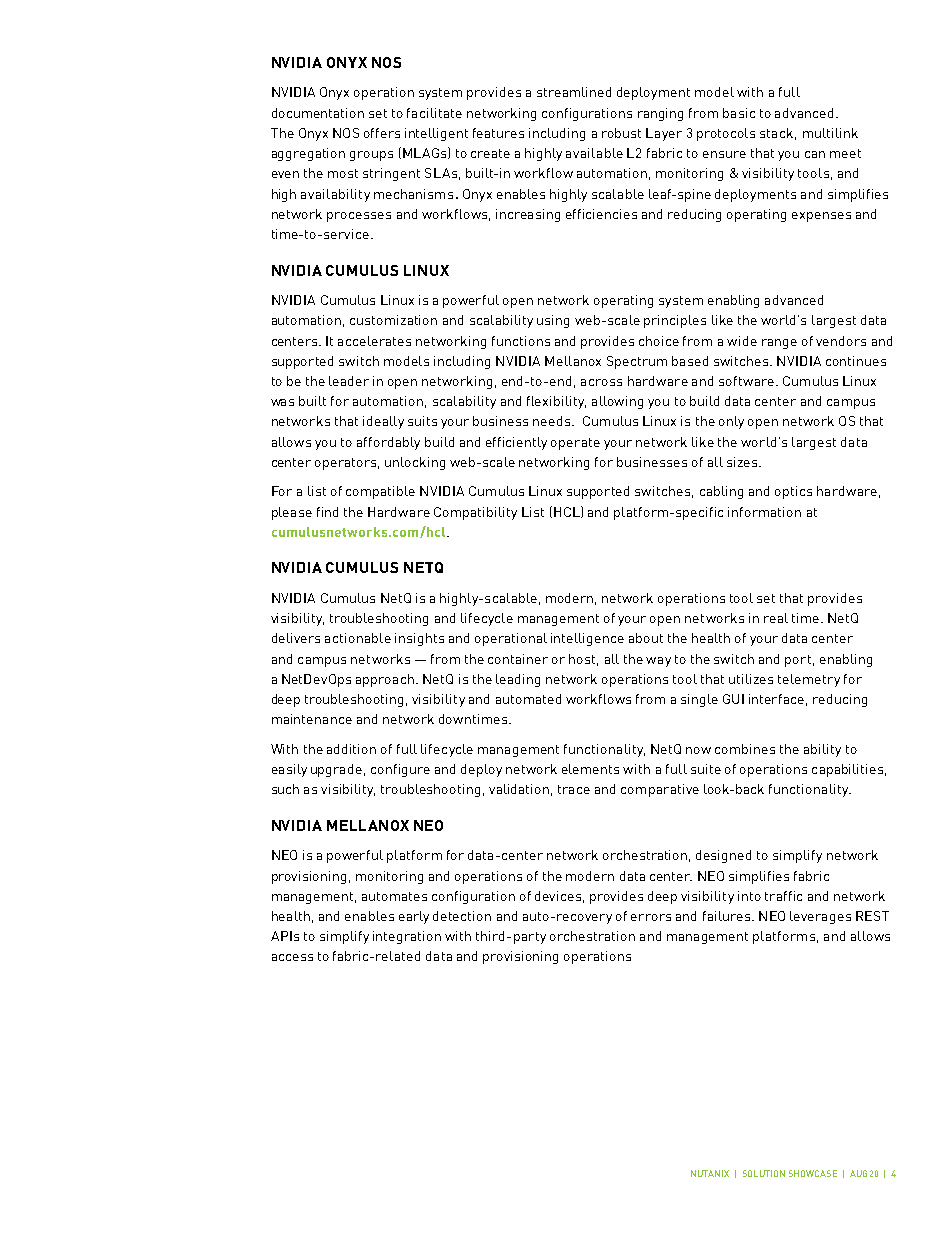 The width and height of the document is (952, 1233). I want to click on SHOWCASE, so click(813, 1173).
